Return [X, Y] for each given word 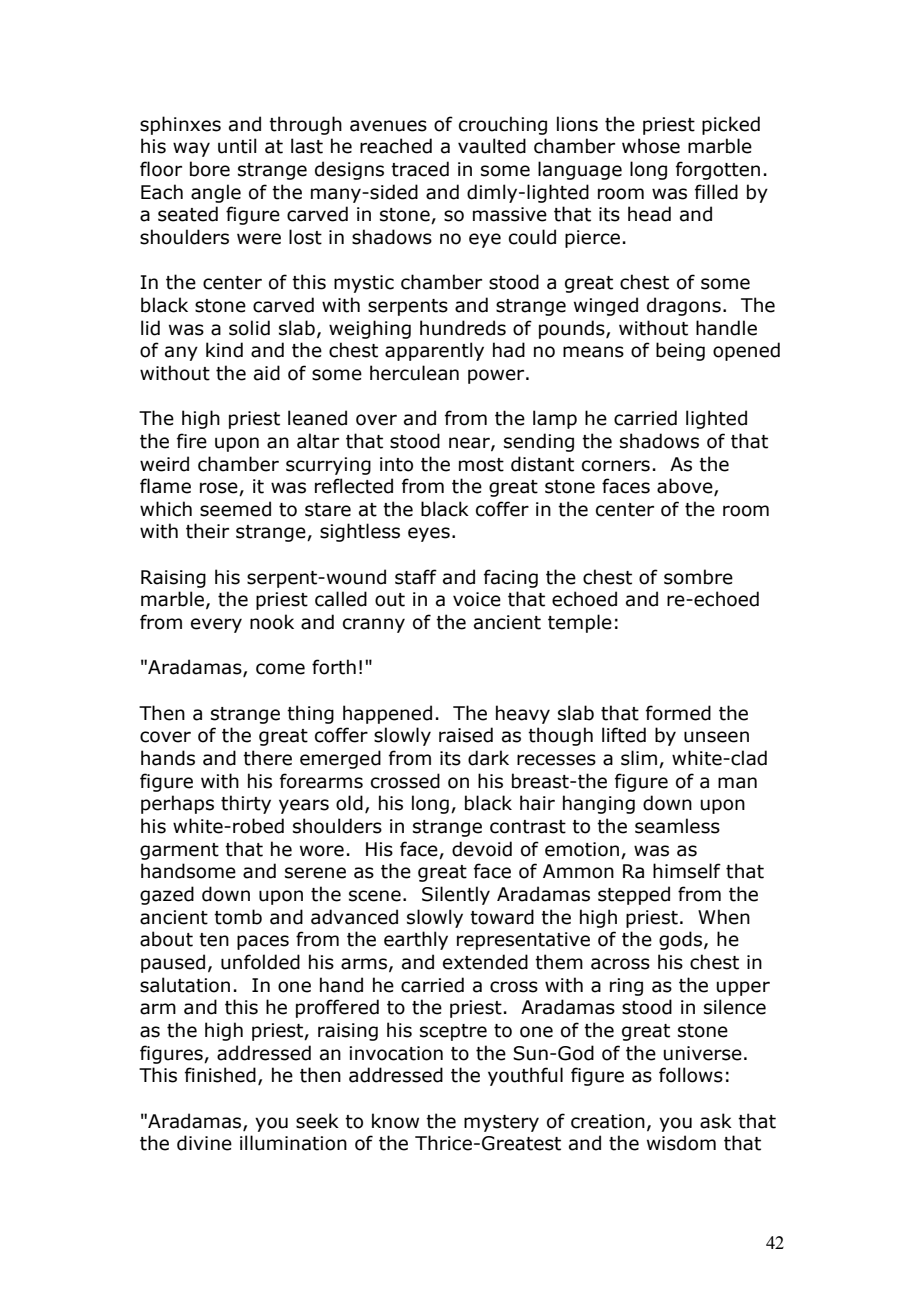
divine [204, 1143]
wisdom [681, 1143]
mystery [501, 1123]
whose [651, 146]
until [237, 146]
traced [420, 169]
